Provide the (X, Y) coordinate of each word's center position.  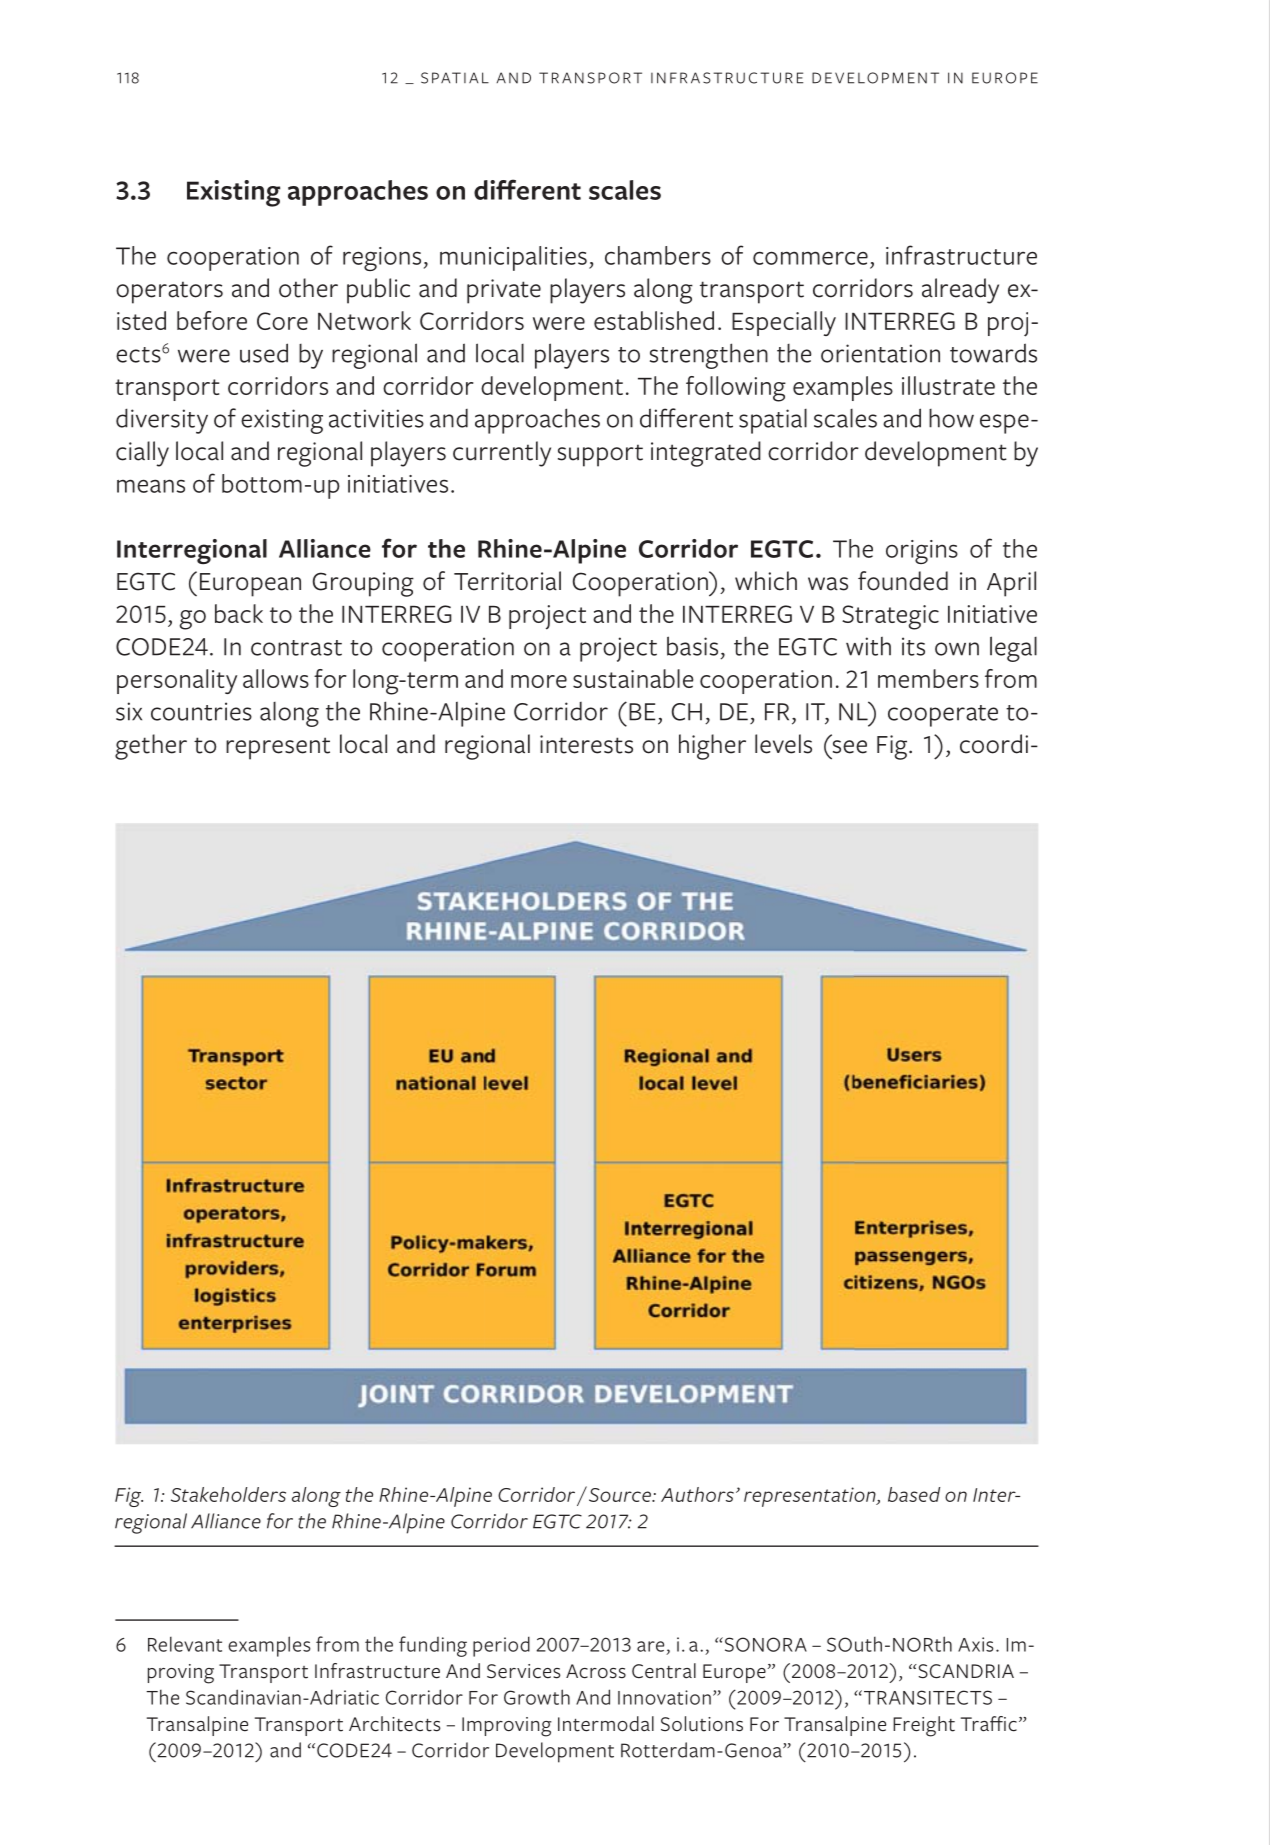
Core (282, 321)
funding (433, 1646)
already (960, 291)
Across (596, 1671)
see (850, 747)
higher (712, 747)
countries (201, 711)
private (504, 291)
